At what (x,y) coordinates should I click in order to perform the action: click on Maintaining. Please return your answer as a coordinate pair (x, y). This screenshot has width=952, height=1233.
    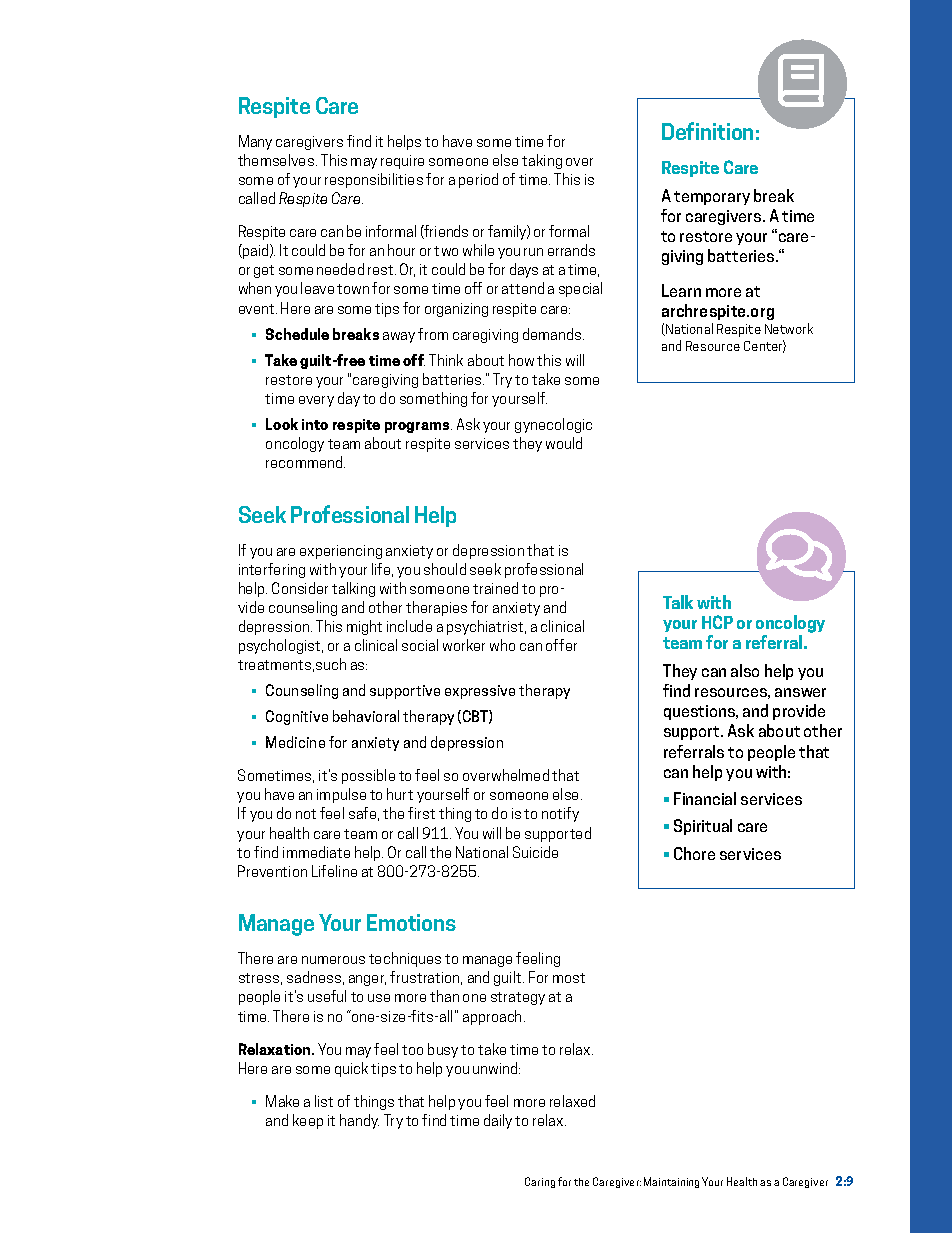
    Looking at the image, I should click on (671, 1182).
